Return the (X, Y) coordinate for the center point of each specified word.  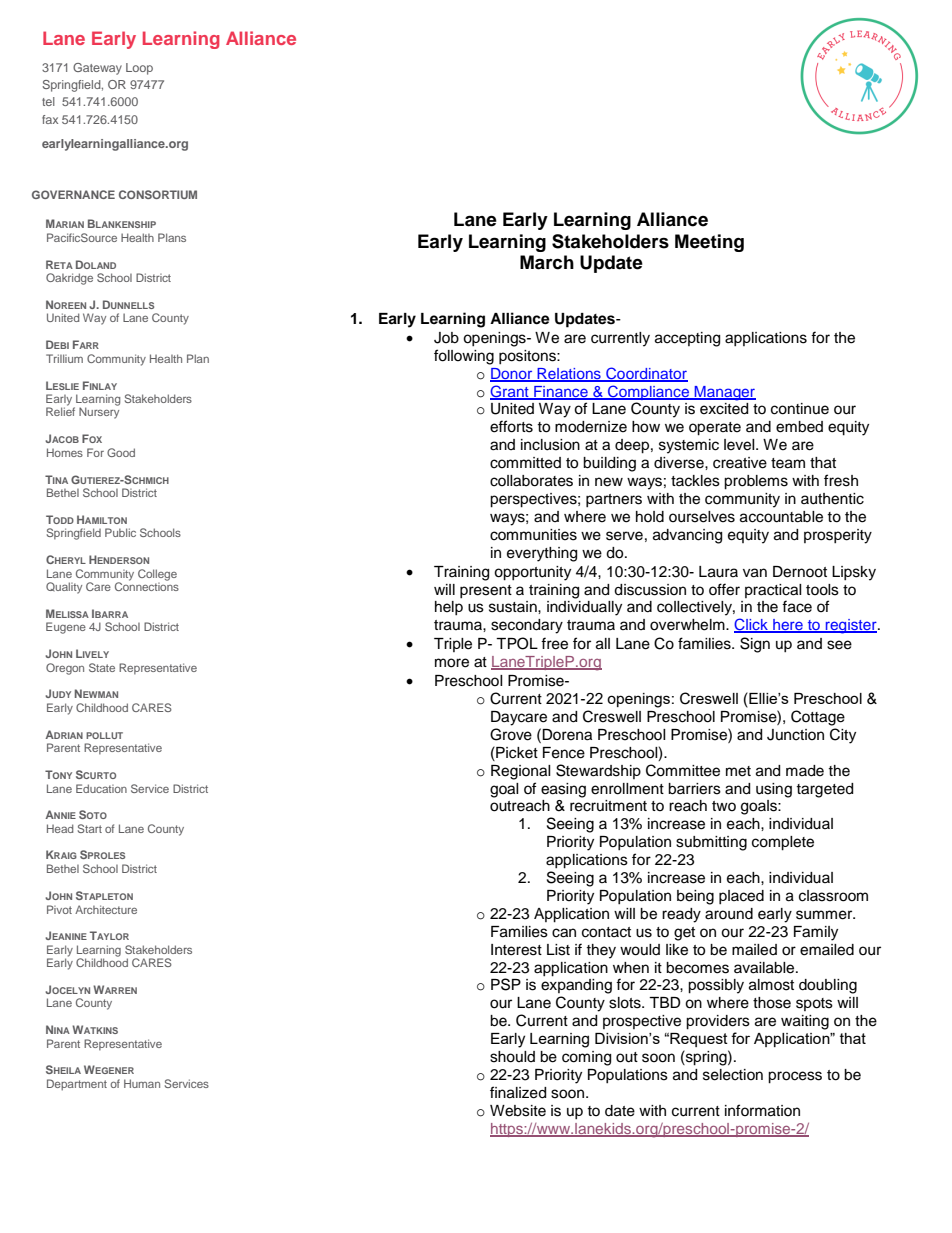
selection (733, 1075)
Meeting (709, 243)
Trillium (64, 358)
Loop (139, 69)
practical (773, 591)
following (464, 357)
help (449, 608)
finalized (518, 1092)
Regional (521, 772)
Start (90, 828)
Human (142, 1083)
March (547, 262)
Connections (147, 585)
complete (783, 843)
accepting (687, 339)
